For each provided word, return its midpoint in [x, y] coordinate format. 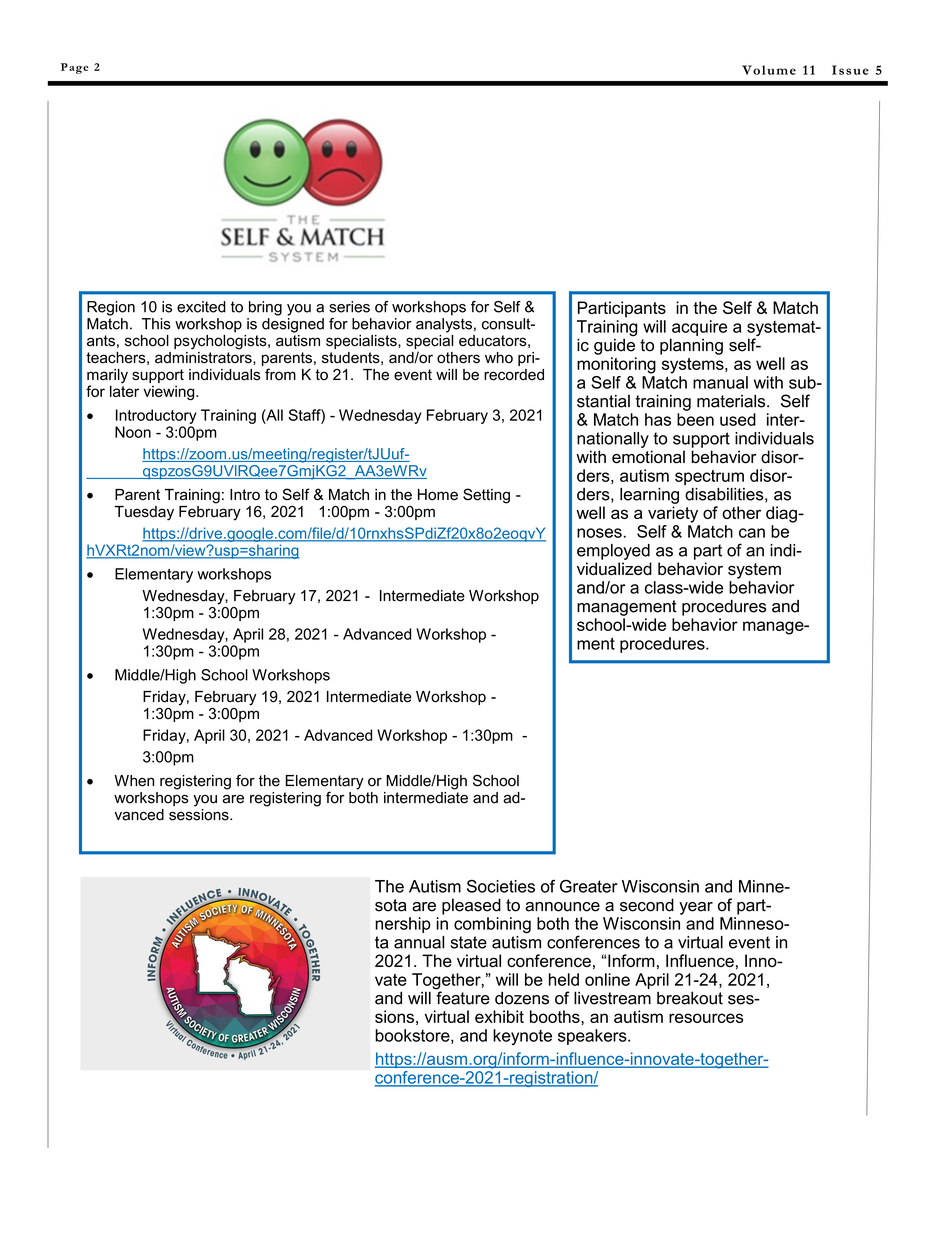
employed [613, 552]
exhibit [499, 1016]
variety [673, 514]
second [647, 905]
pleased [471, 906]
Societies [501, 886]
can [752, 533]
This [156, 324]
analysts [444, 324]
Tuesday [144, 513]
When [134, 781]
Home [438, 495]
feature [462, 997]
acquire [699, 328]
